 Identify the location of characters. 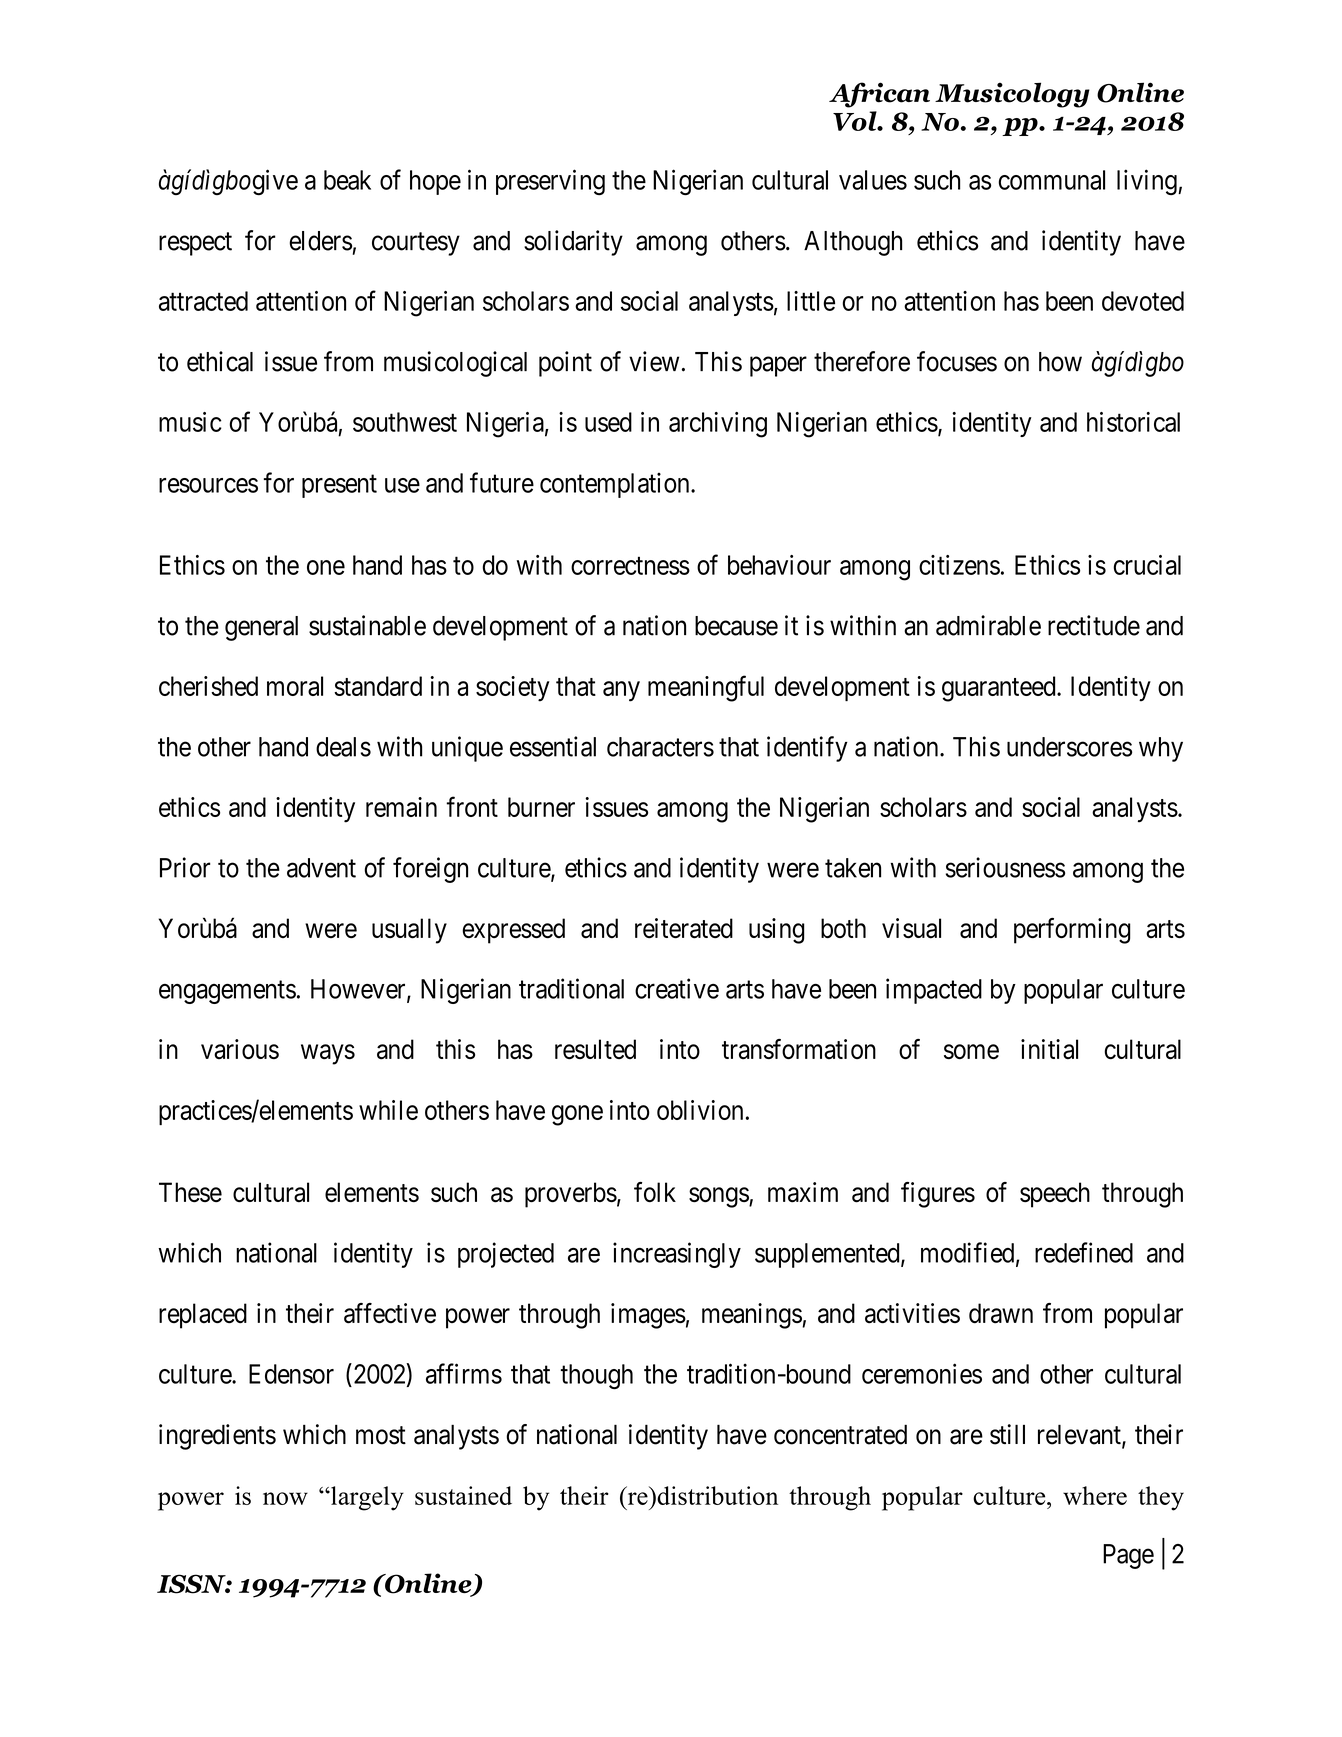
(660, 747).
